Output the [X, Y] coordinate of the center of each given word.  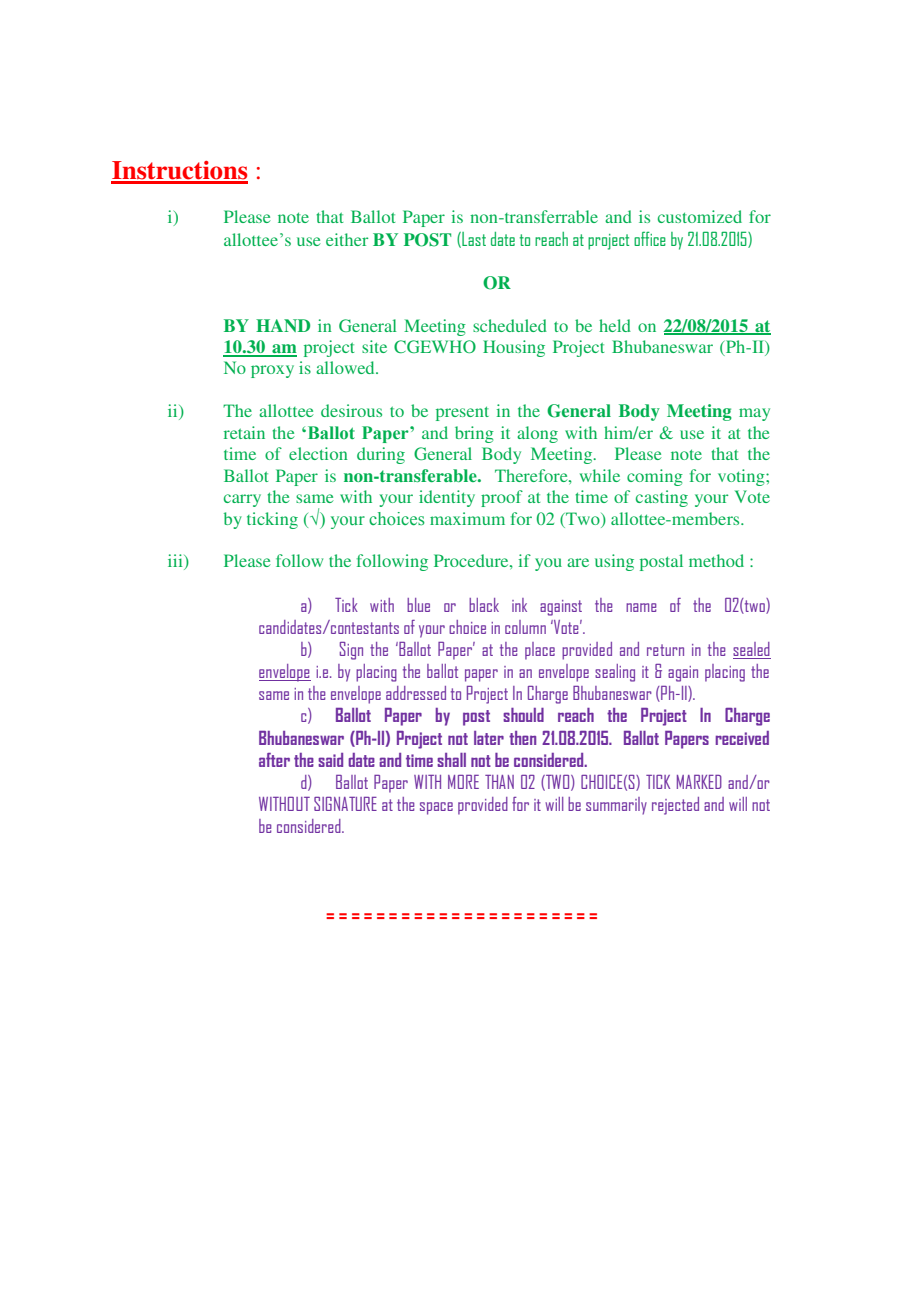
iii [176, 562]
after [274, 760]
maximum [467, 518]
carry [242, 500]
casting [662, 498]
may [754, 414]
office [650, 238]
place [540, 651]
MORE [463, 782]
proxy [272, 371]
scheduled [510, 325]
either [347, 239]
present [462, 413]
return [665, 650]
